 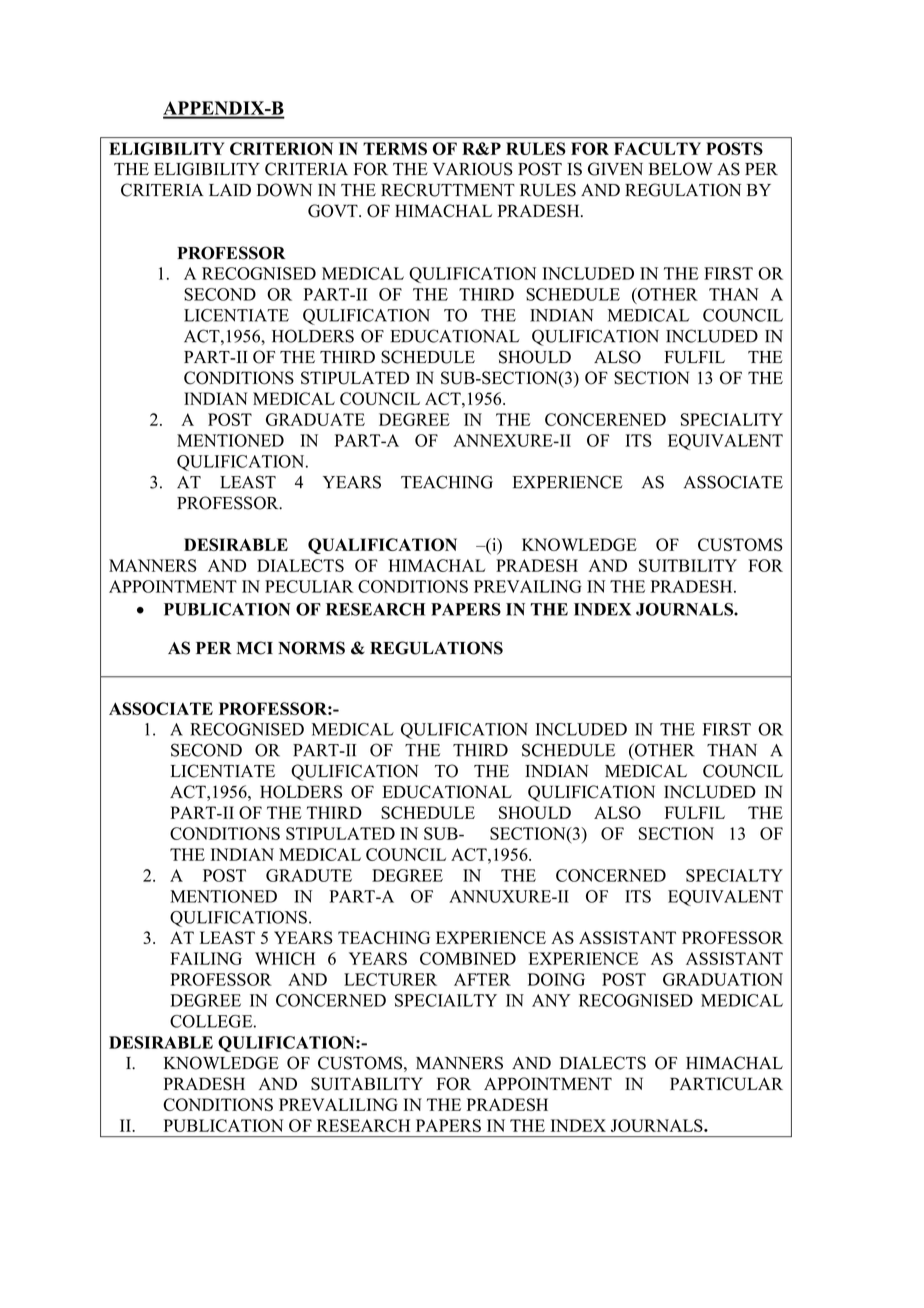 I want to click on DOWN, so click(x=284, y=190).
